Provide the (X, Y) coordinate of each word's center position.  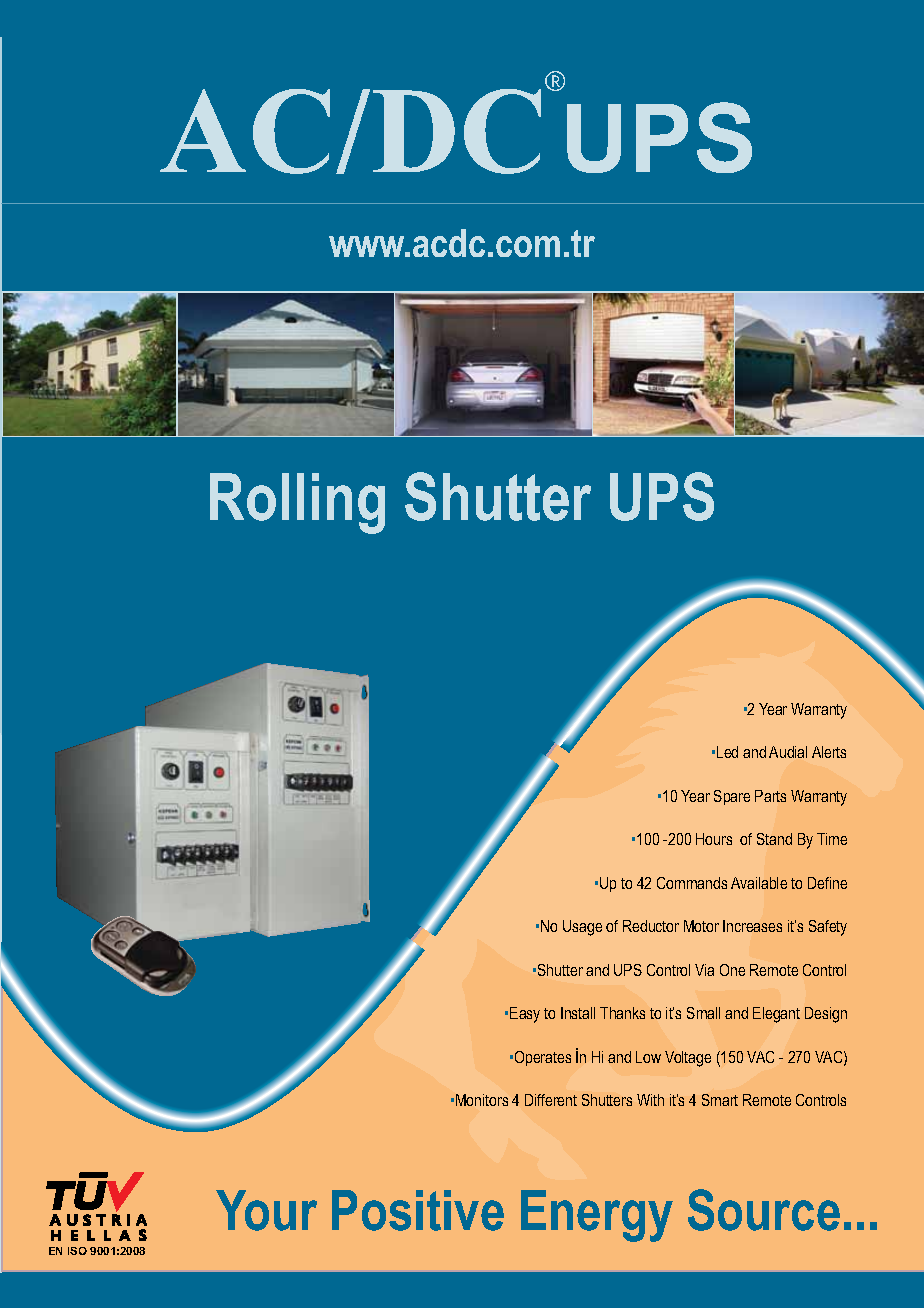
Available (759, 883)
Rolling (297, 503)
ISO (77, 1251)
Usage (582, 928)
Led (727, 752)
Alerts (829, 752)
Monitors (482, 1100)
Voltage (688, 1059)
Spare (732, 797)
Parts (770, 796)
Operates (543, 1058)
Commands (692, 883)
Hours (714, 839)
